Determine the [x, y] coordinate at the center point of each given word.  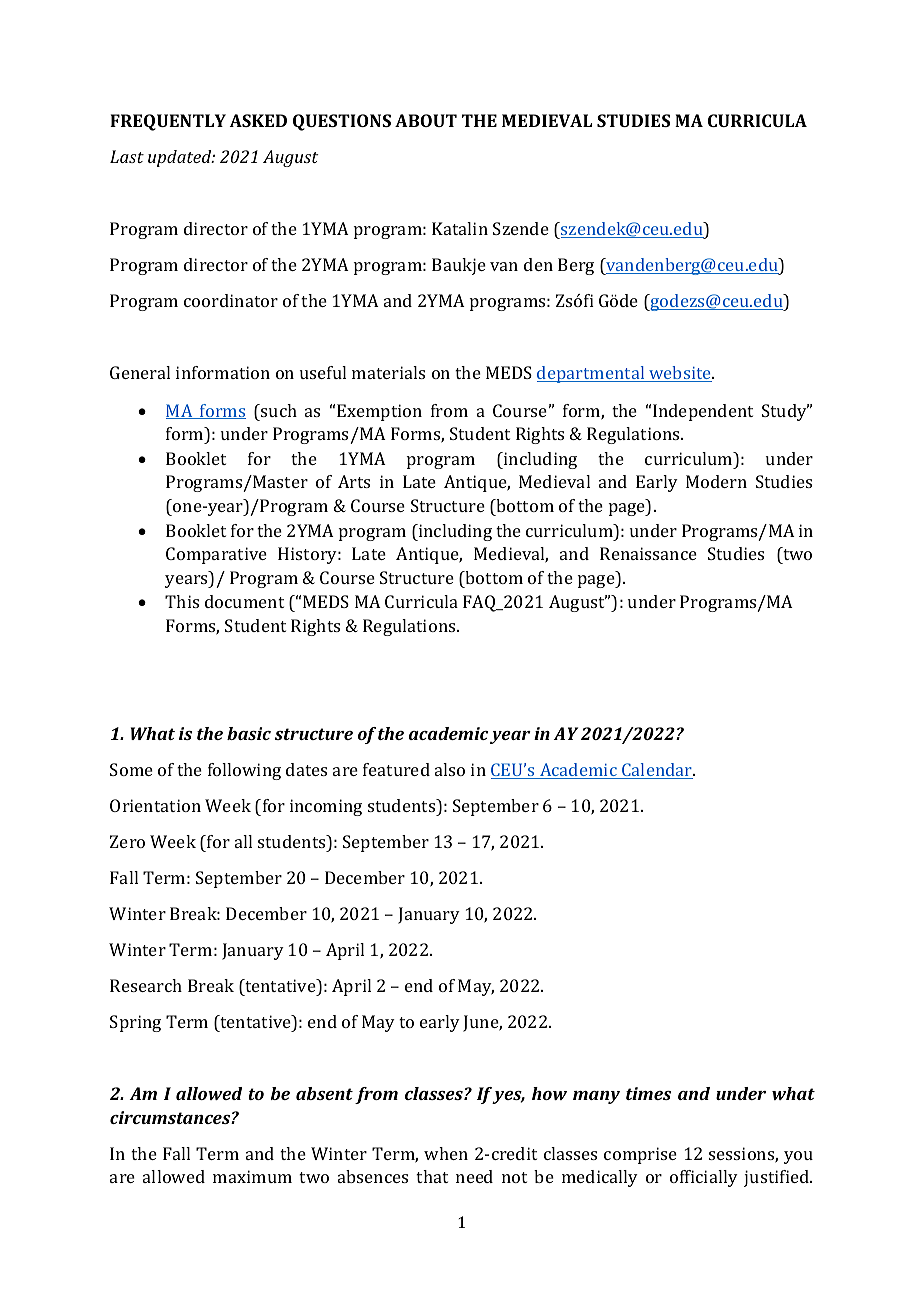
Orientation [155, 805]
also [450, 769]
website [680, 374]
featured [396, 769]
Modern [716, 481]
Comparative [216, 555]
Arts [354, 481]
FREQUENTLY [168, 122]
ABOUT [426, 120]
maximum [252, 1176]
